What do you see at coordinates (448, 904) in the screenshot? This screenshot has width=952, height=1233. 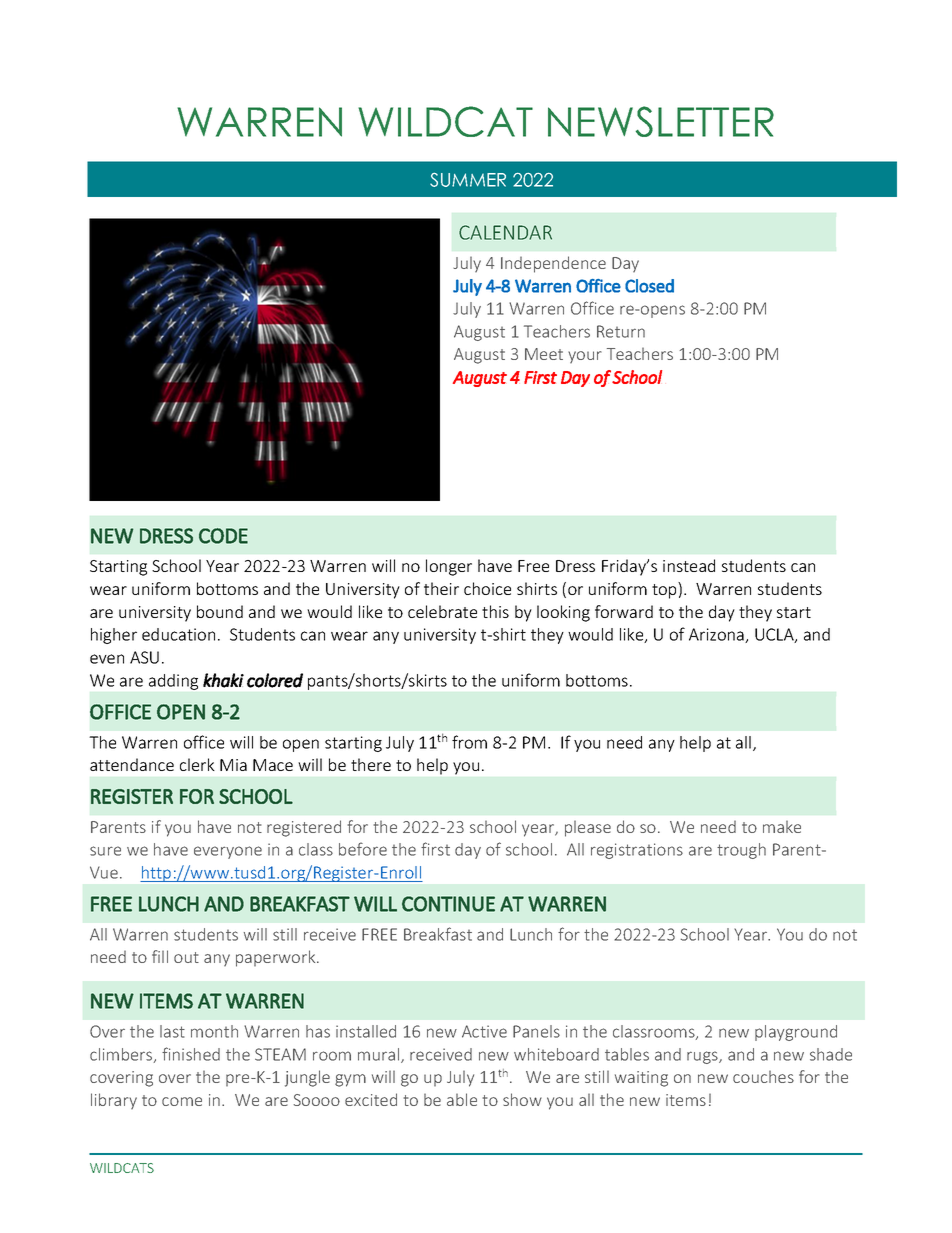 I see `CONTINUE` at bounding box center [448, 904].
